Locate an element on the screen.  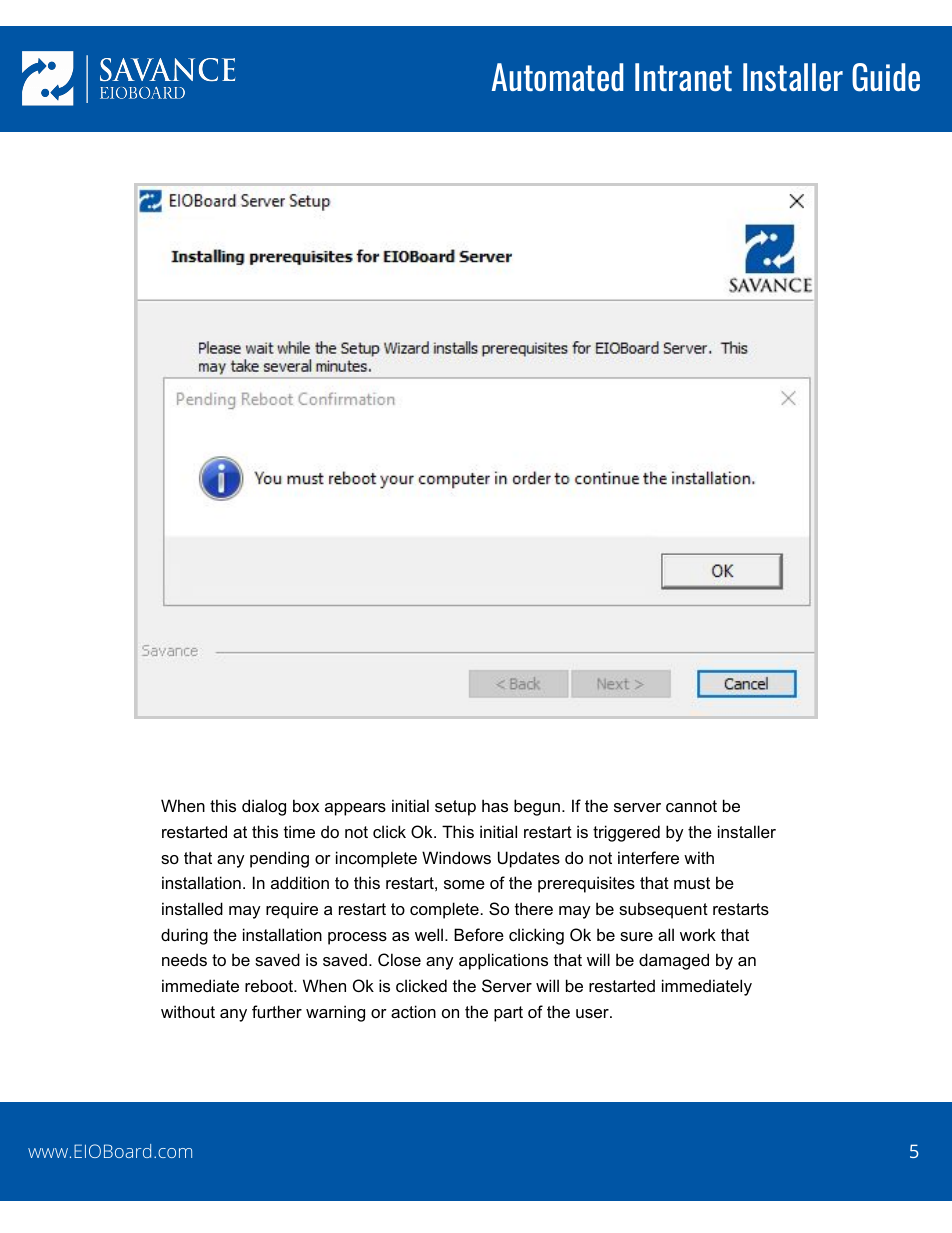
box is located at coordinates (306, 805).
